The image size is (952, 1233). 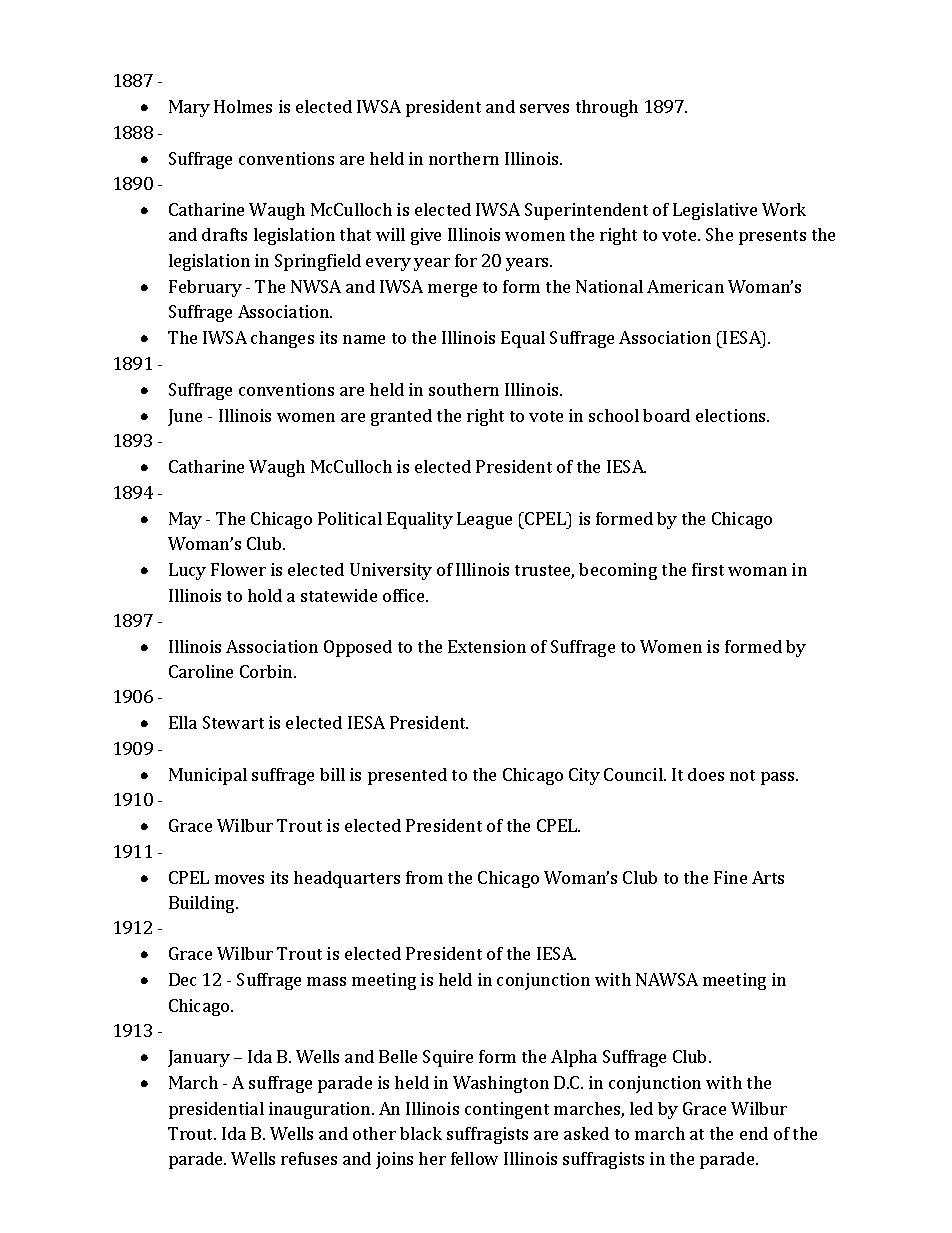 What do you see at coordinates (715, 211) in the document?
I see `Legislative` at bounding box center [715, 211].
